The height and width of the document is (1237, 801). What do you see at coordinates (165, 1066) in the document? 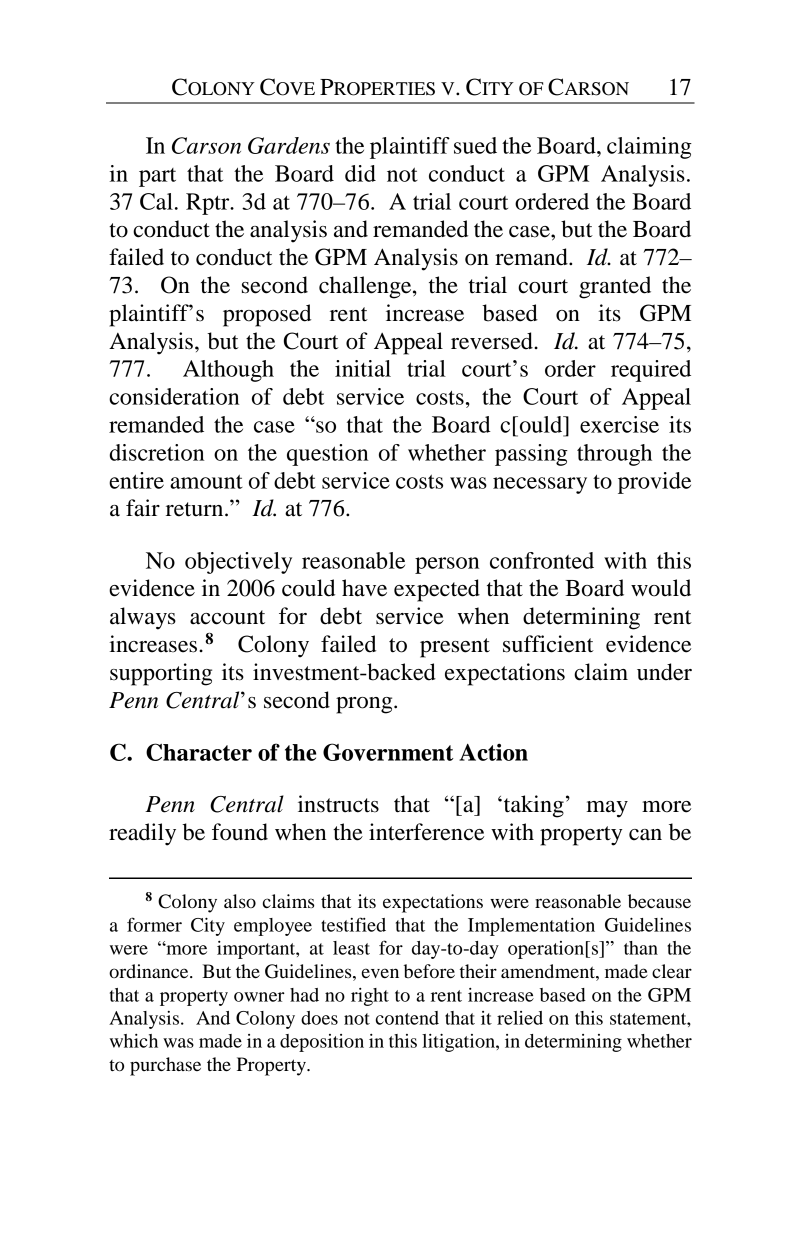
I see `purchase` at bounding box center [165, 1066].
